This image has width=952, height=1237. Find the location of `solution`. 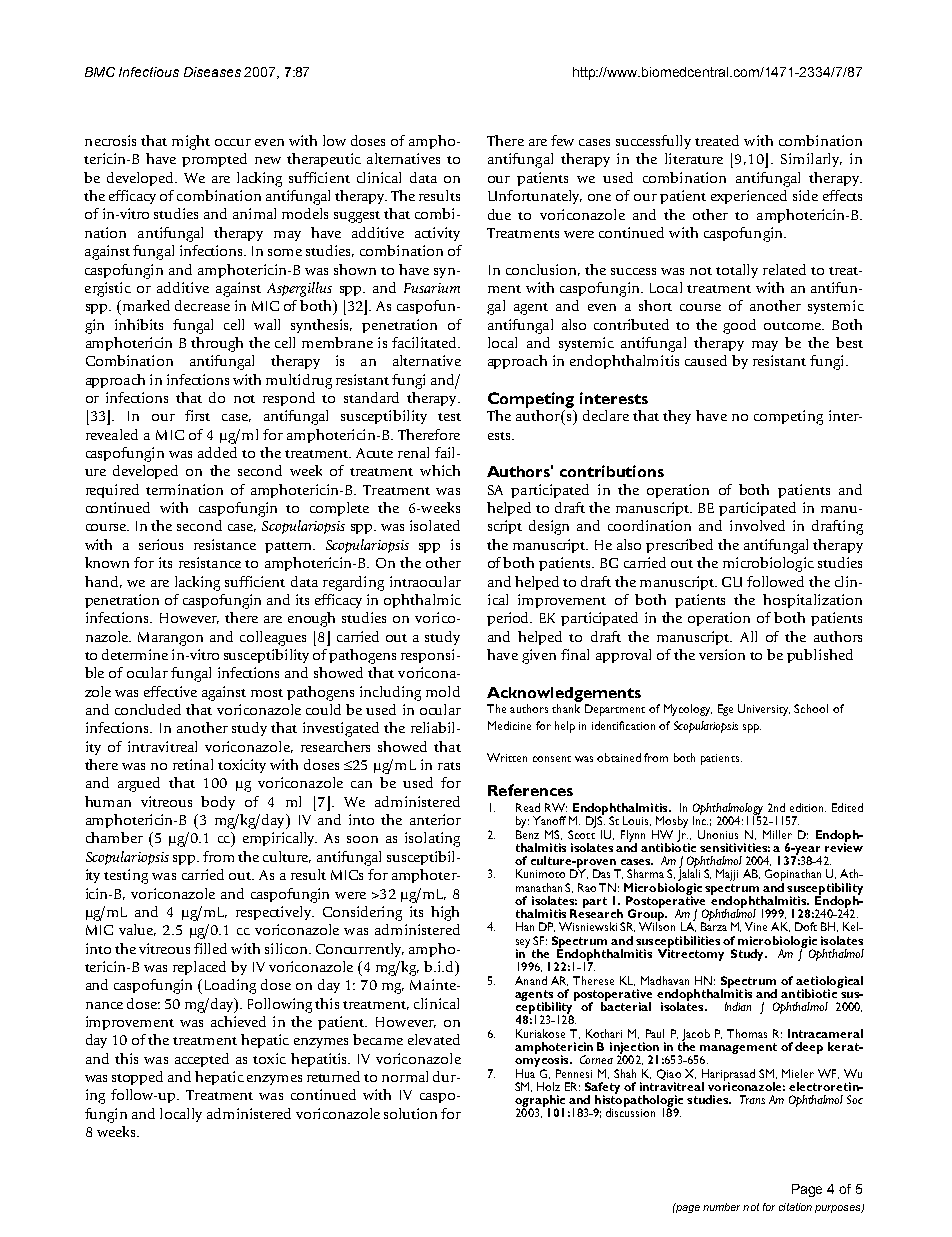

solution is located at coordinates (410, 1113).
